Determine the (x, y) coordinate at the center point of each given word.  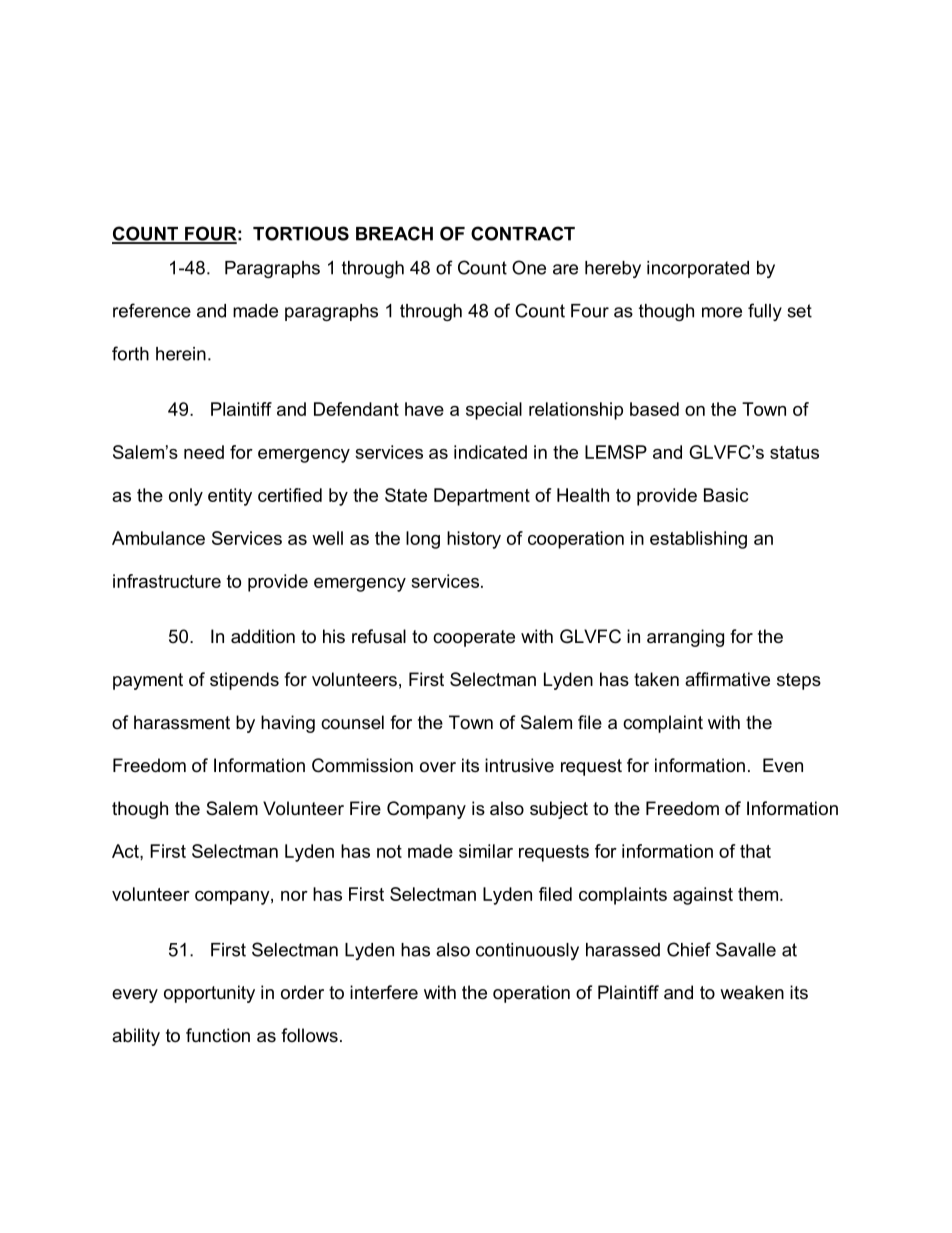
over (438, 767)
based (654, 409)
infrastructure (167, 581)
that (755, 851)
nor (294, 896)
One (529, 267)
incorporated (698, 269)
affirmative (727, 679)
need (204, 452)
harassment (182, 722)
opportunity (209, 994)
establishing (698, 540)
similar (486, 851)
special (494, 411)
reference (152, 310)
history (474, 540)
